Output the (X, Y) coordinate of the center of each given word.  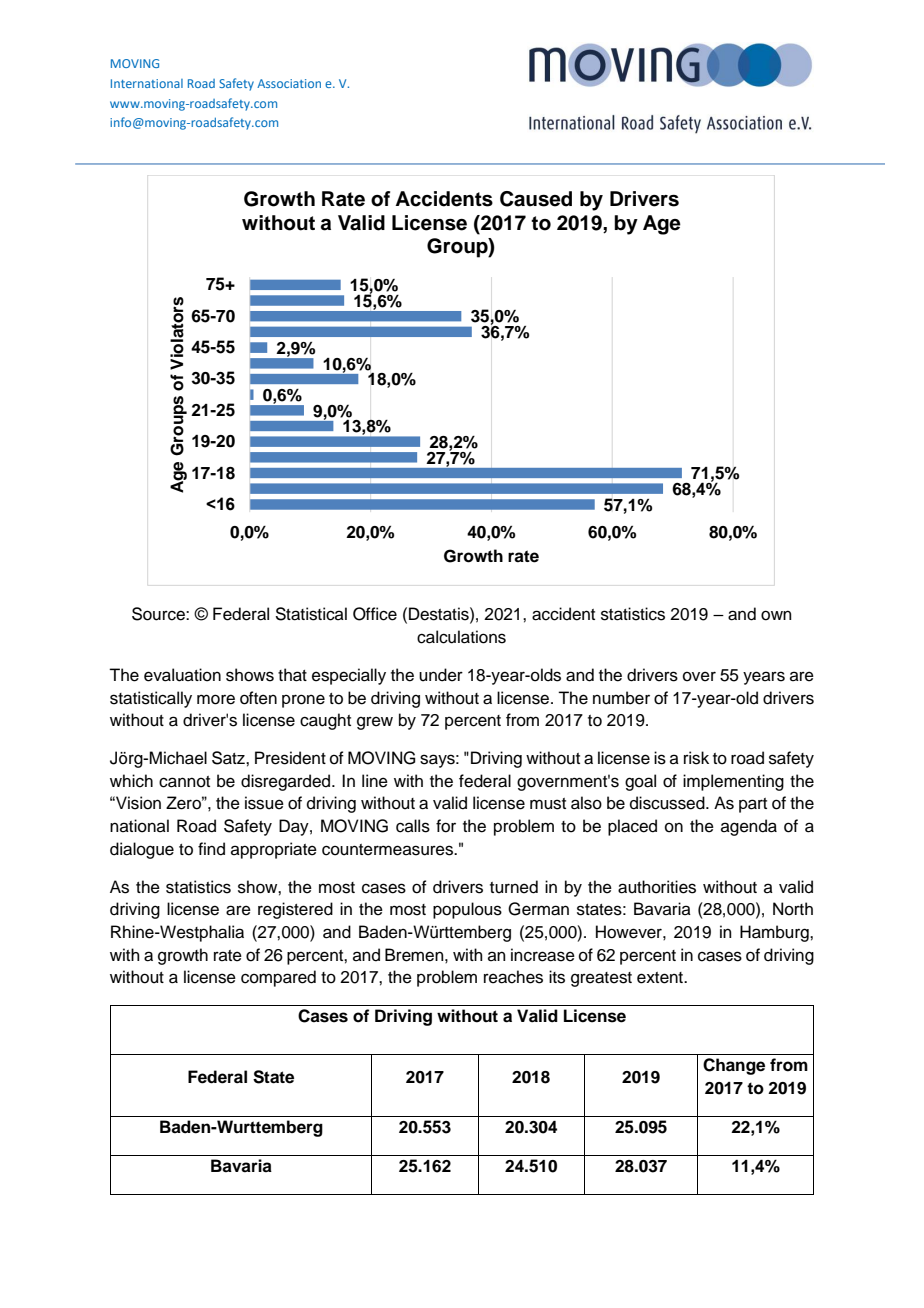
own (776, 615)
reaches (513, 977)
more (216, 699)
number (621, 698)
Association (289, 83)
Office (375, 614)
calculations (461, 637)
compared (278, 978)
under (441, 675)
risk (696, 758)
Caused (536, 199)
